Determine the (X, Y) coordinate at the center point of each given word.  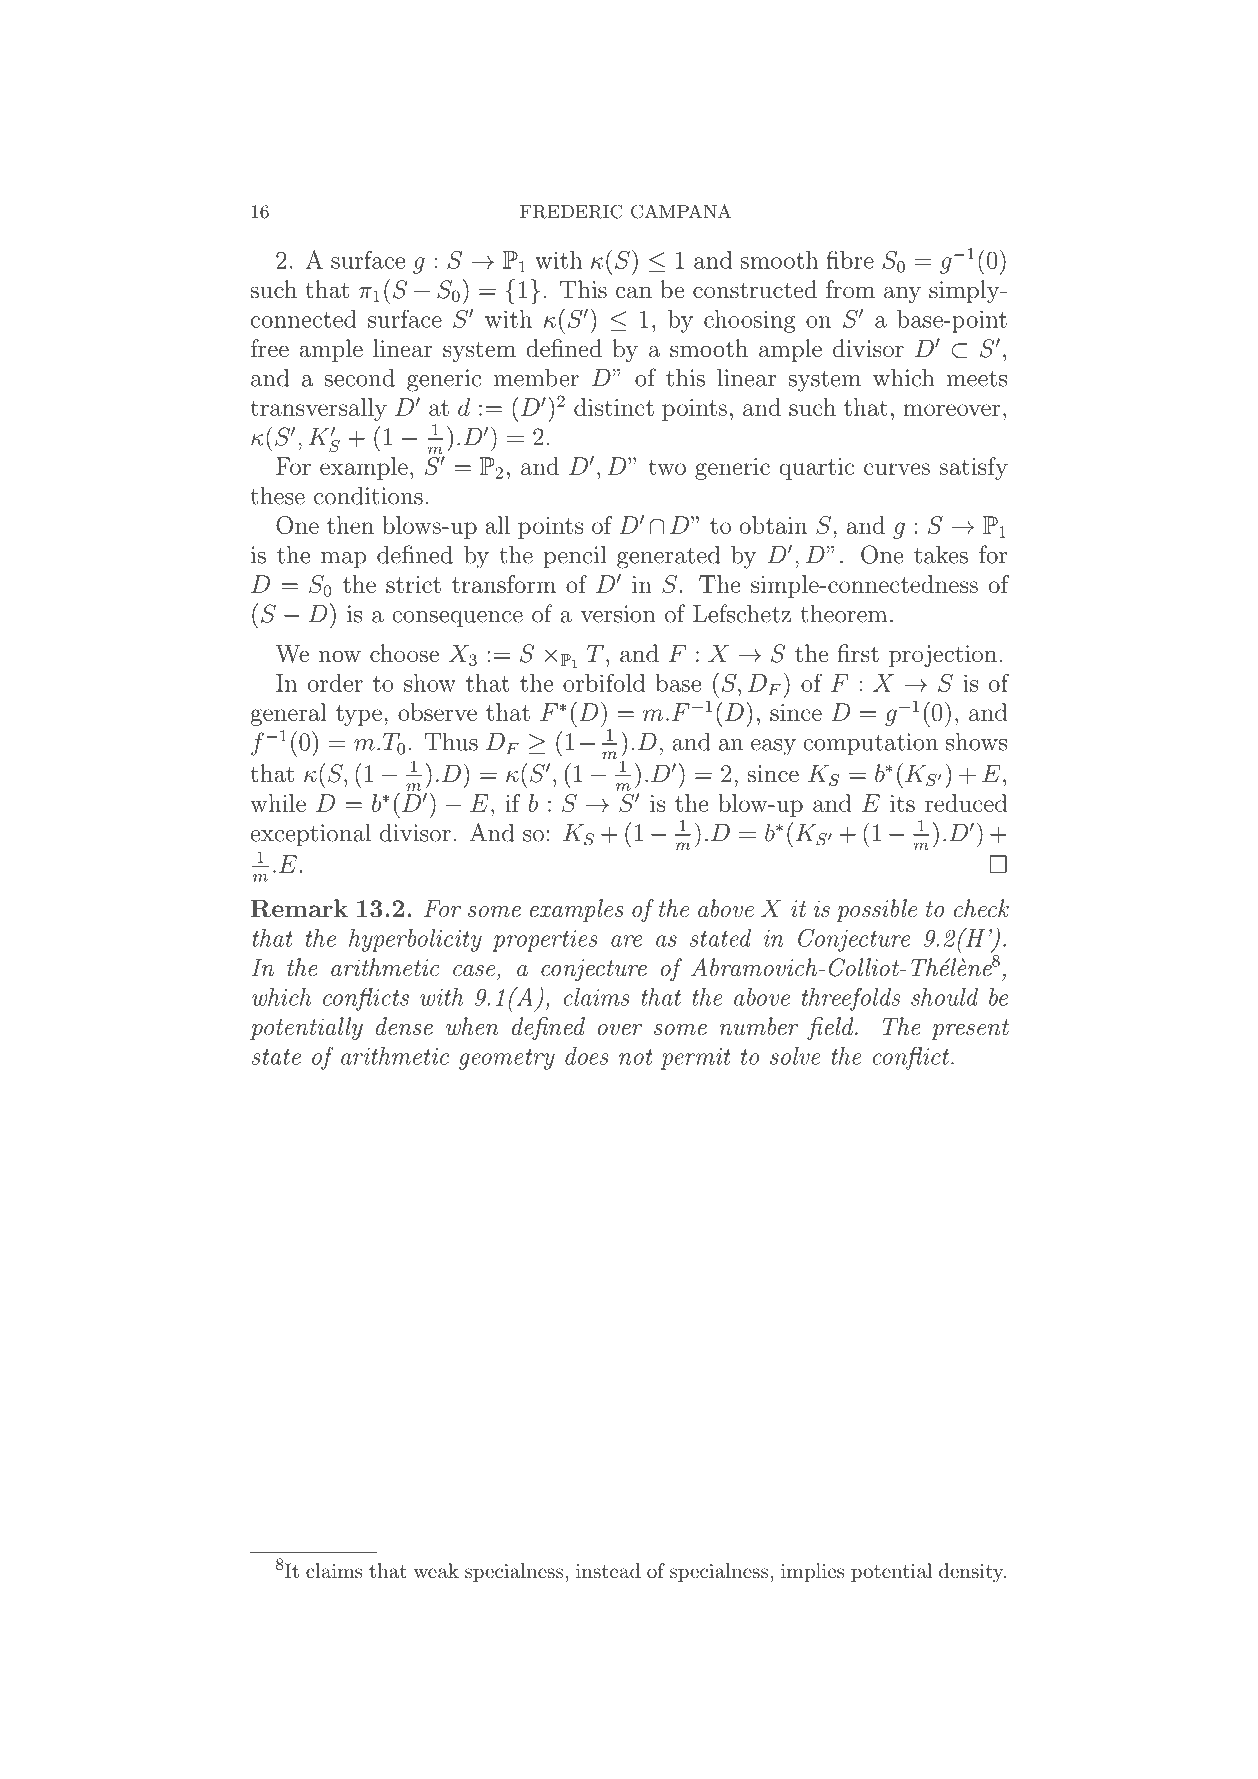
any (902, 294)
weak (436, 1571)
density (972, 1573)
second (360, 377)
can (634, 292)
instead (608, 1570)
